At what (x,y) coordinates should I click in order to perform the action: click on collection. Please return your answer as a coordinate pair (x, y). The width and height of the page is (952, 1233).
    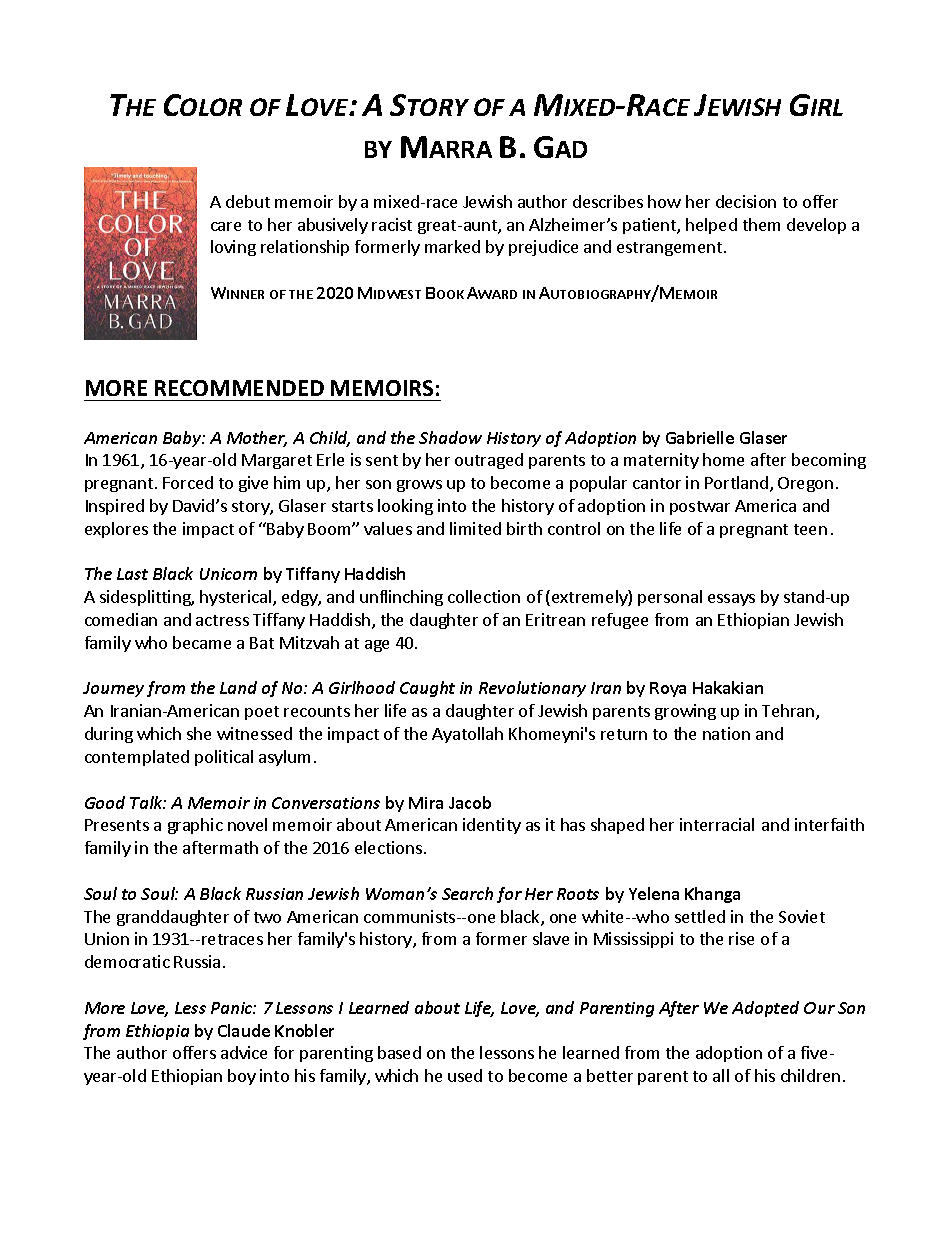
    Looking at the image, I should click on (484, 596).
